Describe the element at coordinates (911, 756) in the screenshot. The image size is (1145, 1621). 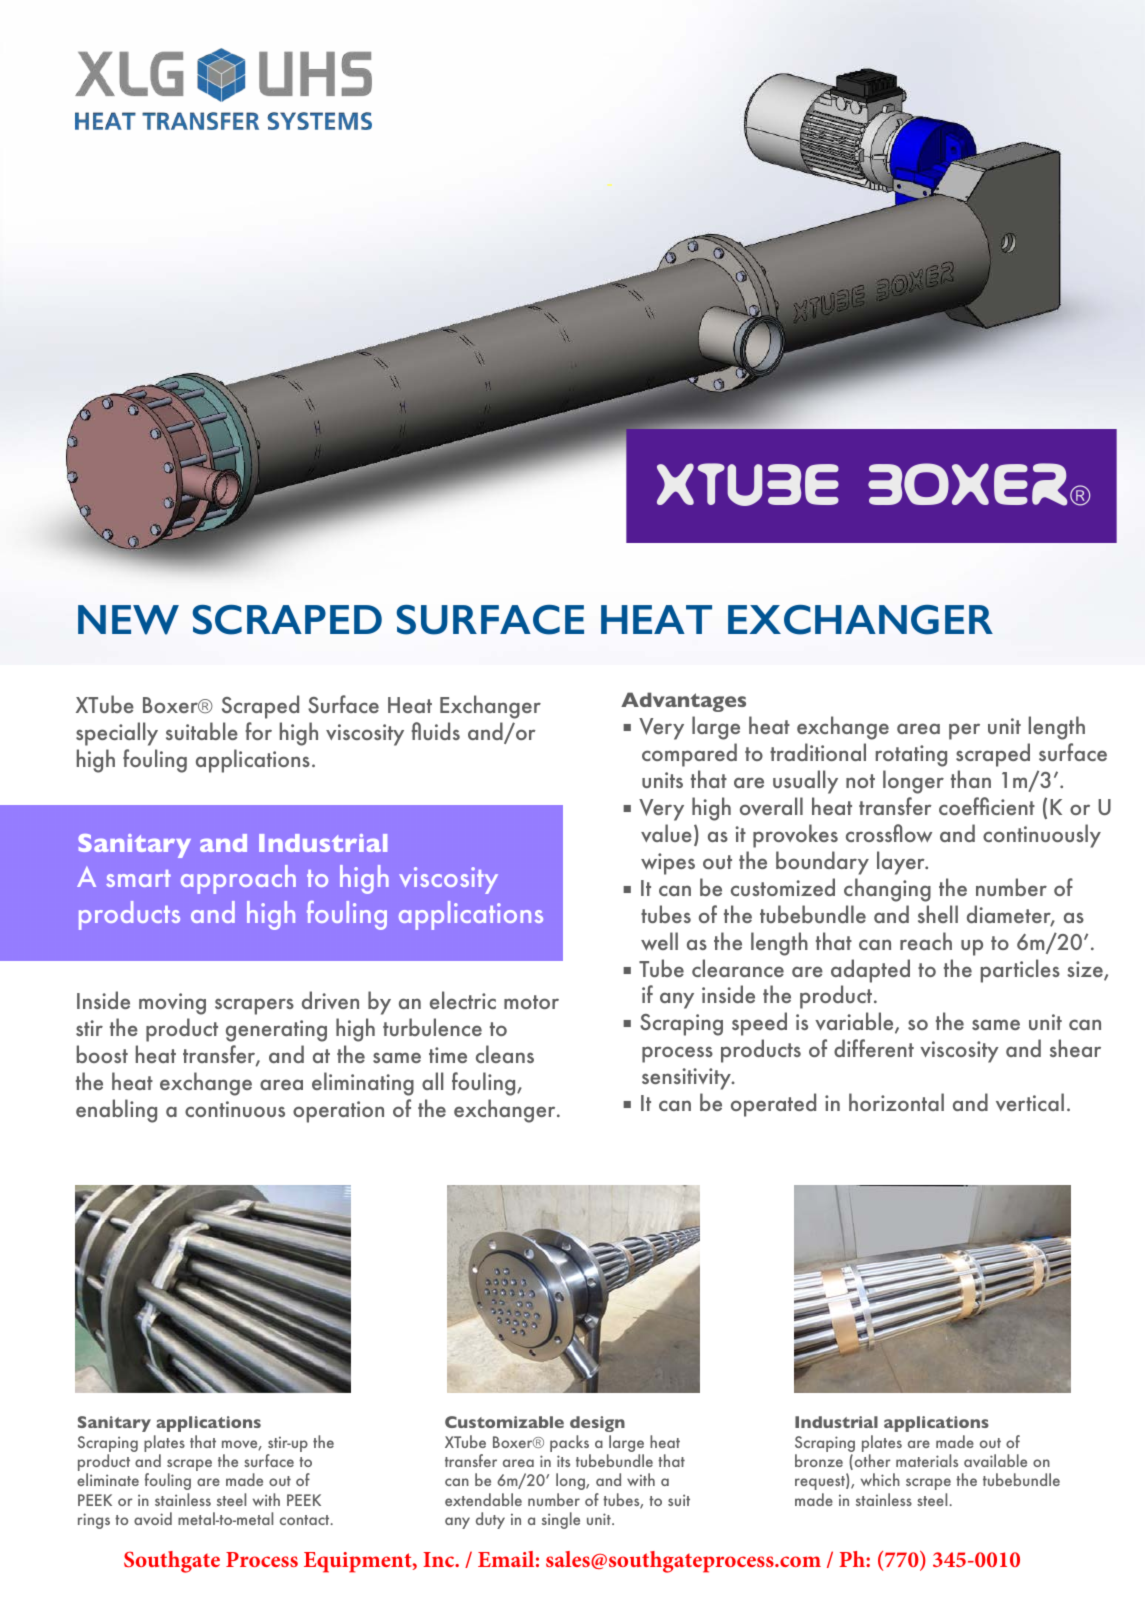
I see `rotating` at that location.
